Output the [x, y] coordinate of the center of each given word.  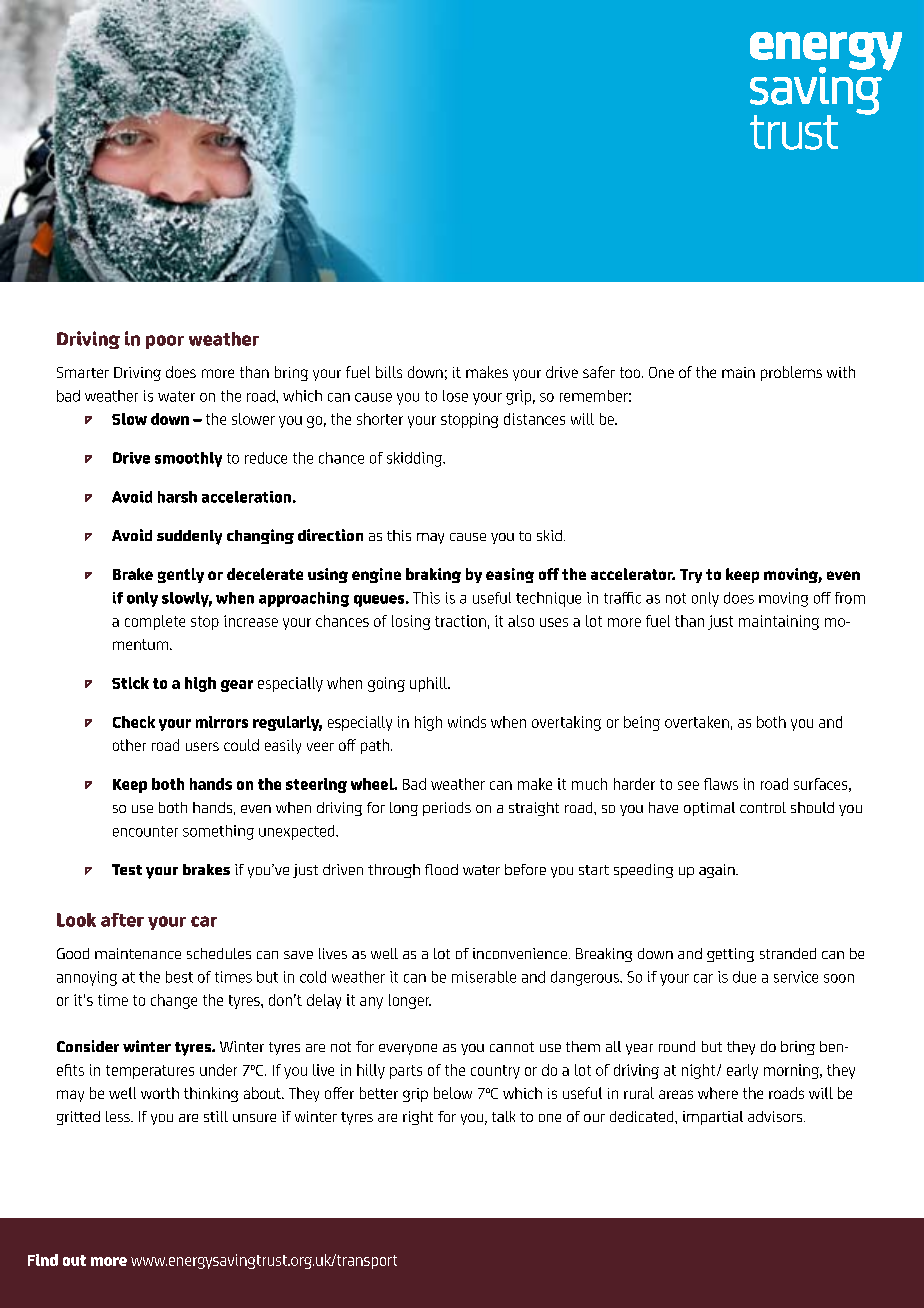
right [418, 1118]
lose [455, 396]
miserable [484, 977]
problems [791, 373]
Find [43, 1260]
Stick [130, 683]
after [122, 920]
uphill [429, 684]
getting [730, 955]
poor [165, 342]
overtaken [697, 722]
